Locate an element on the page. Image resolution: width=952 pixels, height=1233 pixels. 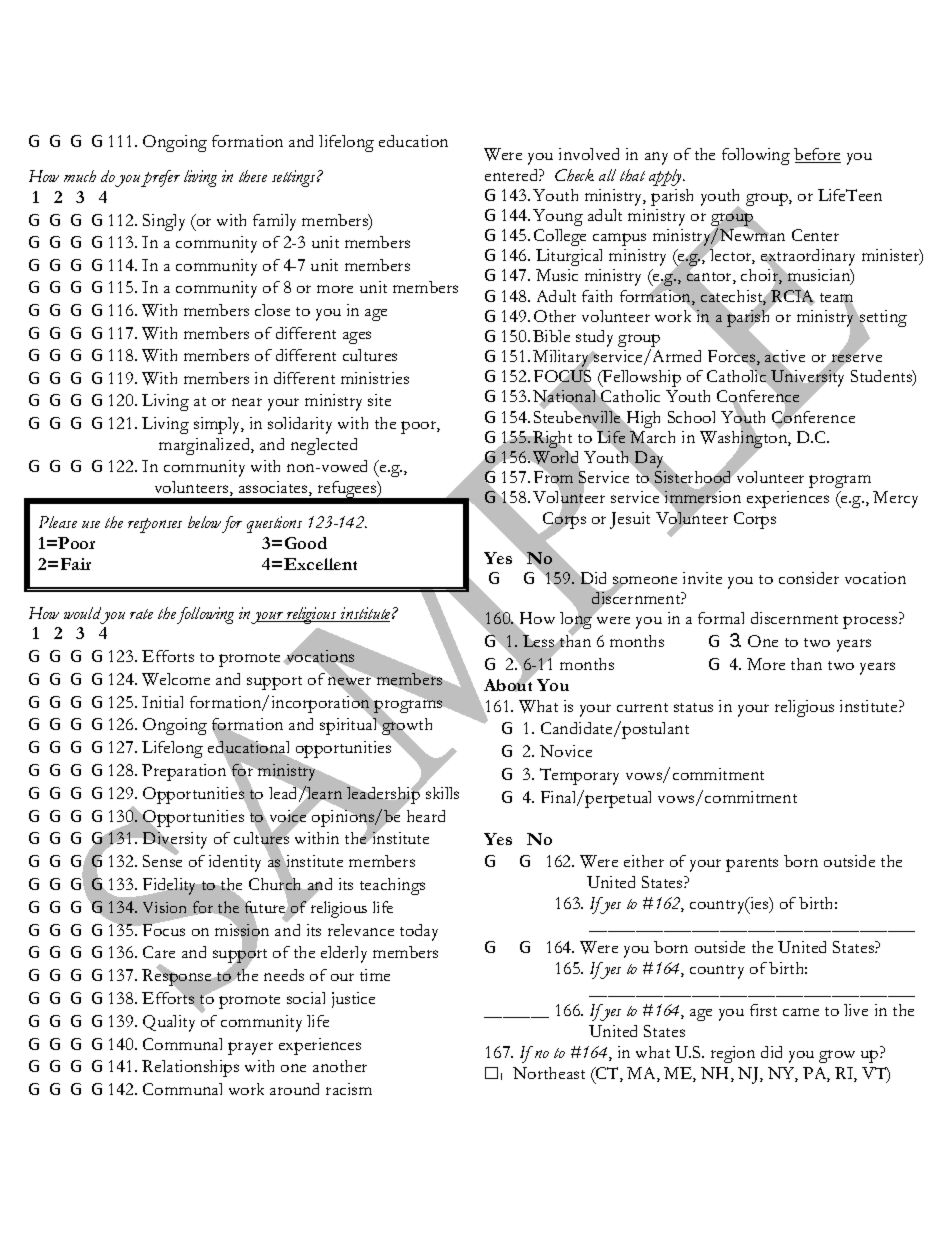
before is located at coordinates (817, 155).
